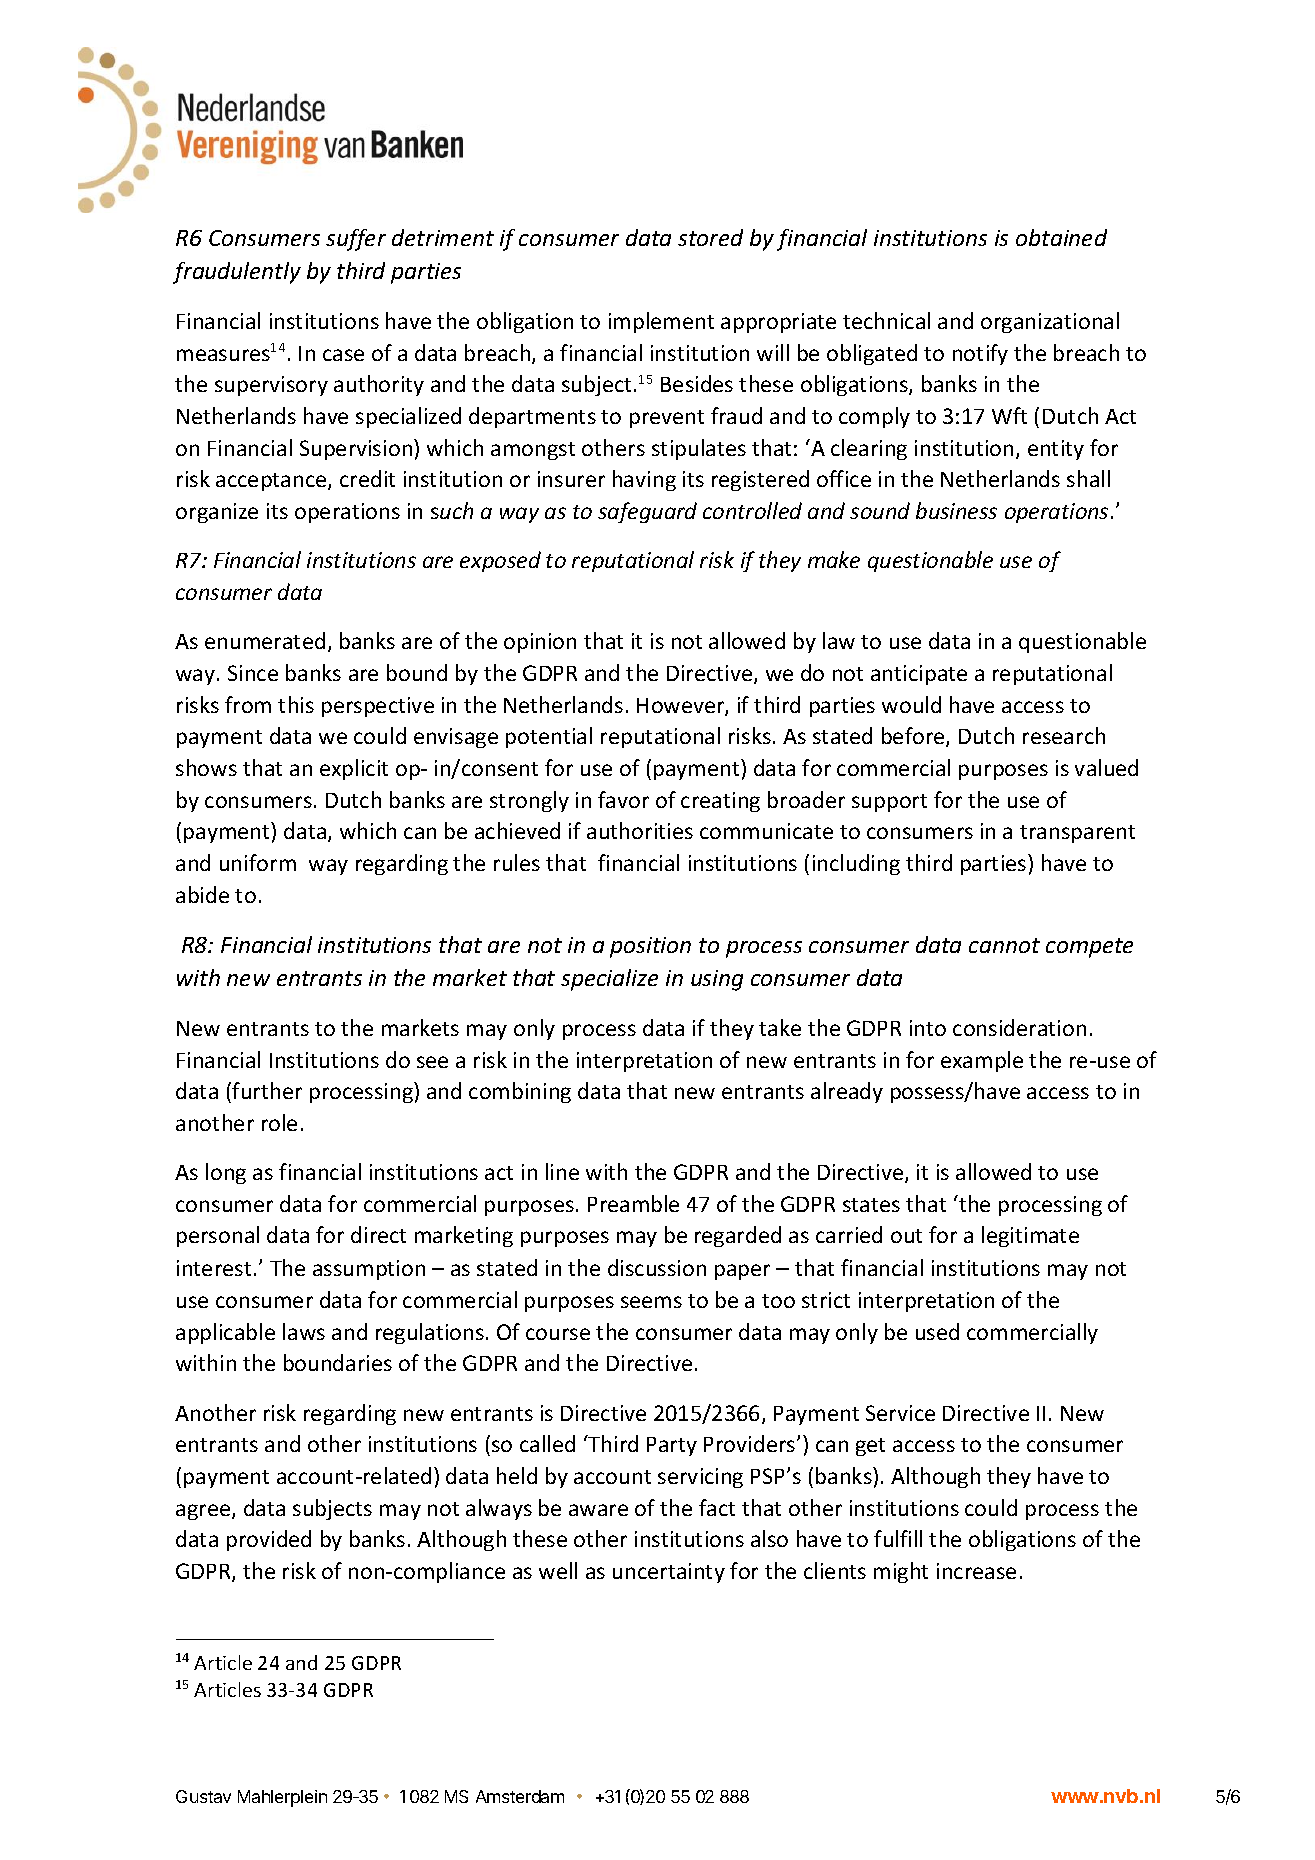 This document has height=1860, width=1315. I want to click on organizational, so click(1050, 322).
